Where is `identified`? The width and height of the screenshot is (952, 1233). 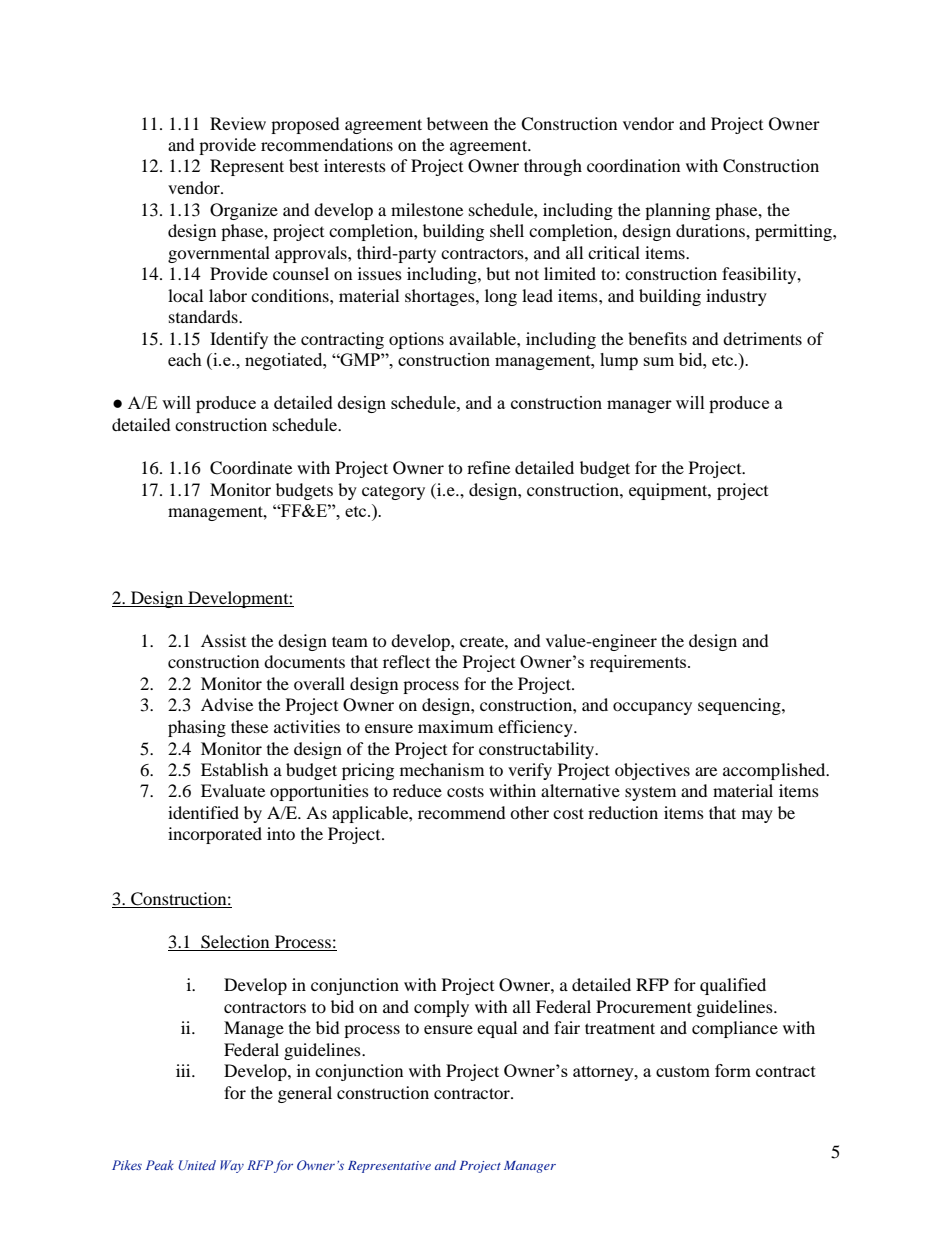
identified is located at coordinates (203, 812).
